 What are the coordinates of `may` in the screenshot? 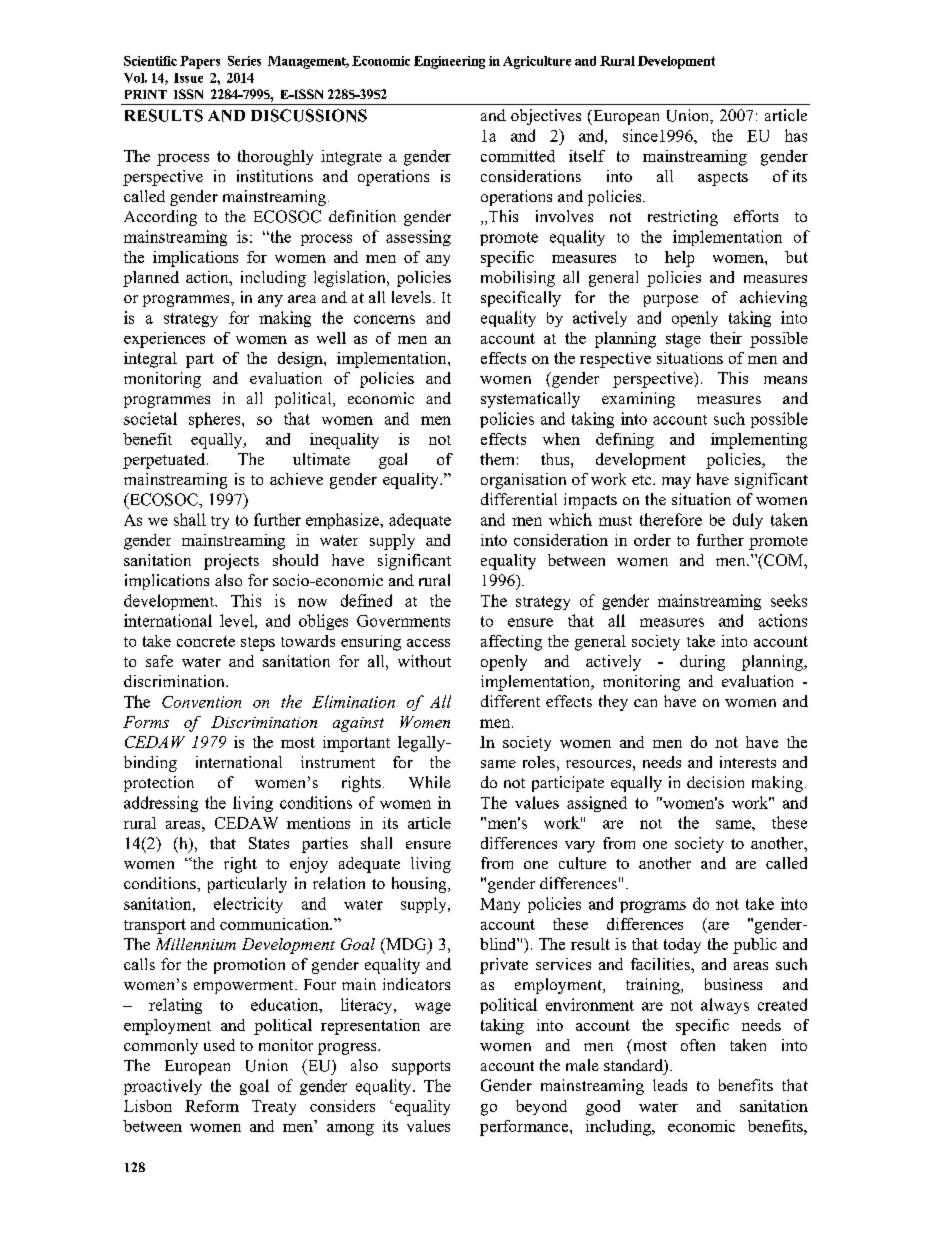 It's located at (676, 483).
